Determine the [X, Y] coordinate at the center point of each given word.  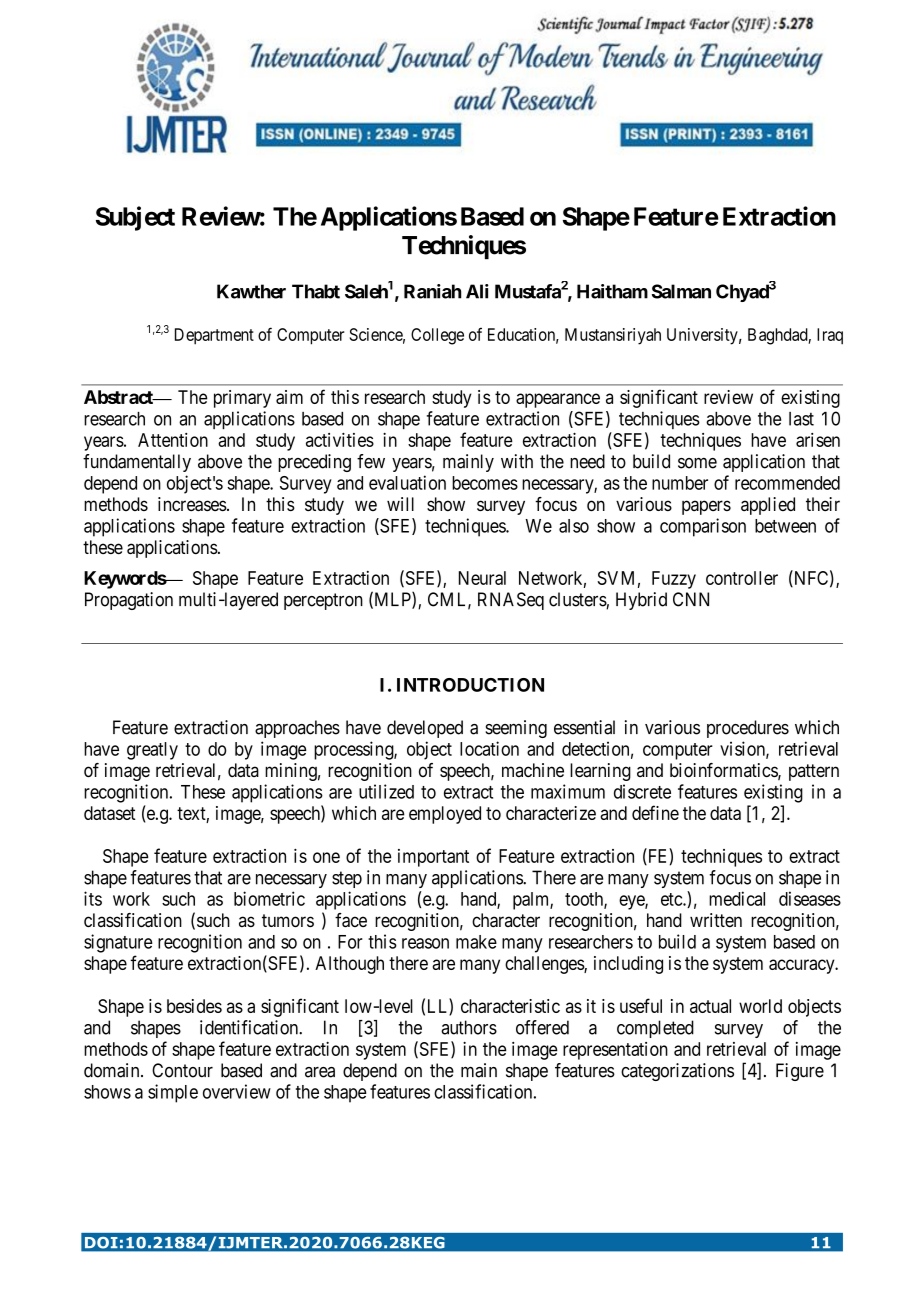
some [697, 463]
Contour [182, 1070]
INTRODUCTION [470, 685]
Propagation [129, 601]
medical [737, 898]
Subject [135, 218]
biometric [269, 898]
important [433, 858]
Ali [477, 291]
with [517, 461]
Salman [681, 291]
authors [469, 1027]
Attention [173, 440]
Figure [800, 1072]
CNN [691, 599]
